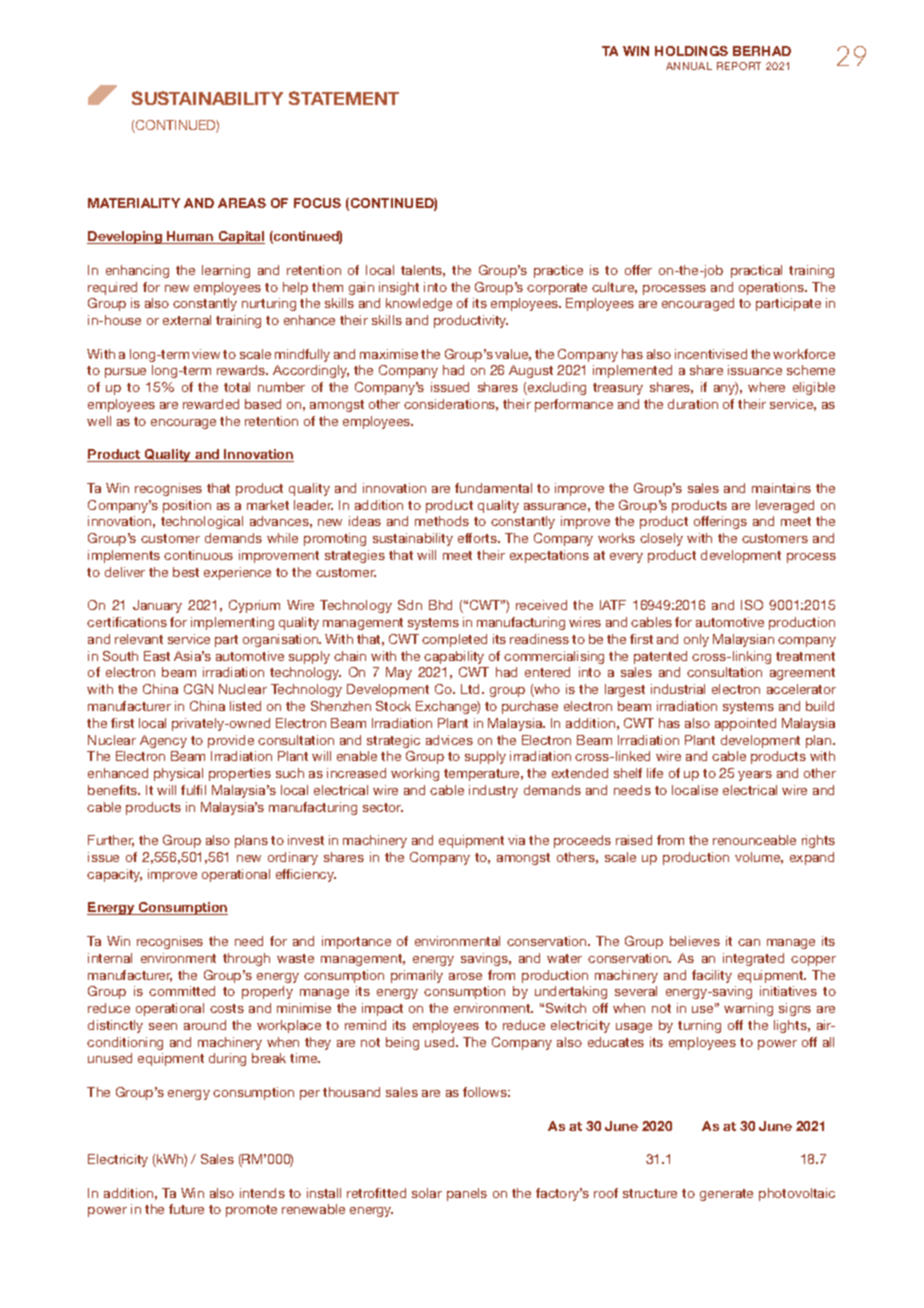 The width and height of the screenshot is (924, 1308). What do you see at coordinates (186, 1209) in the screenshot?
I see `future` at bounding box center [186, 1209].
